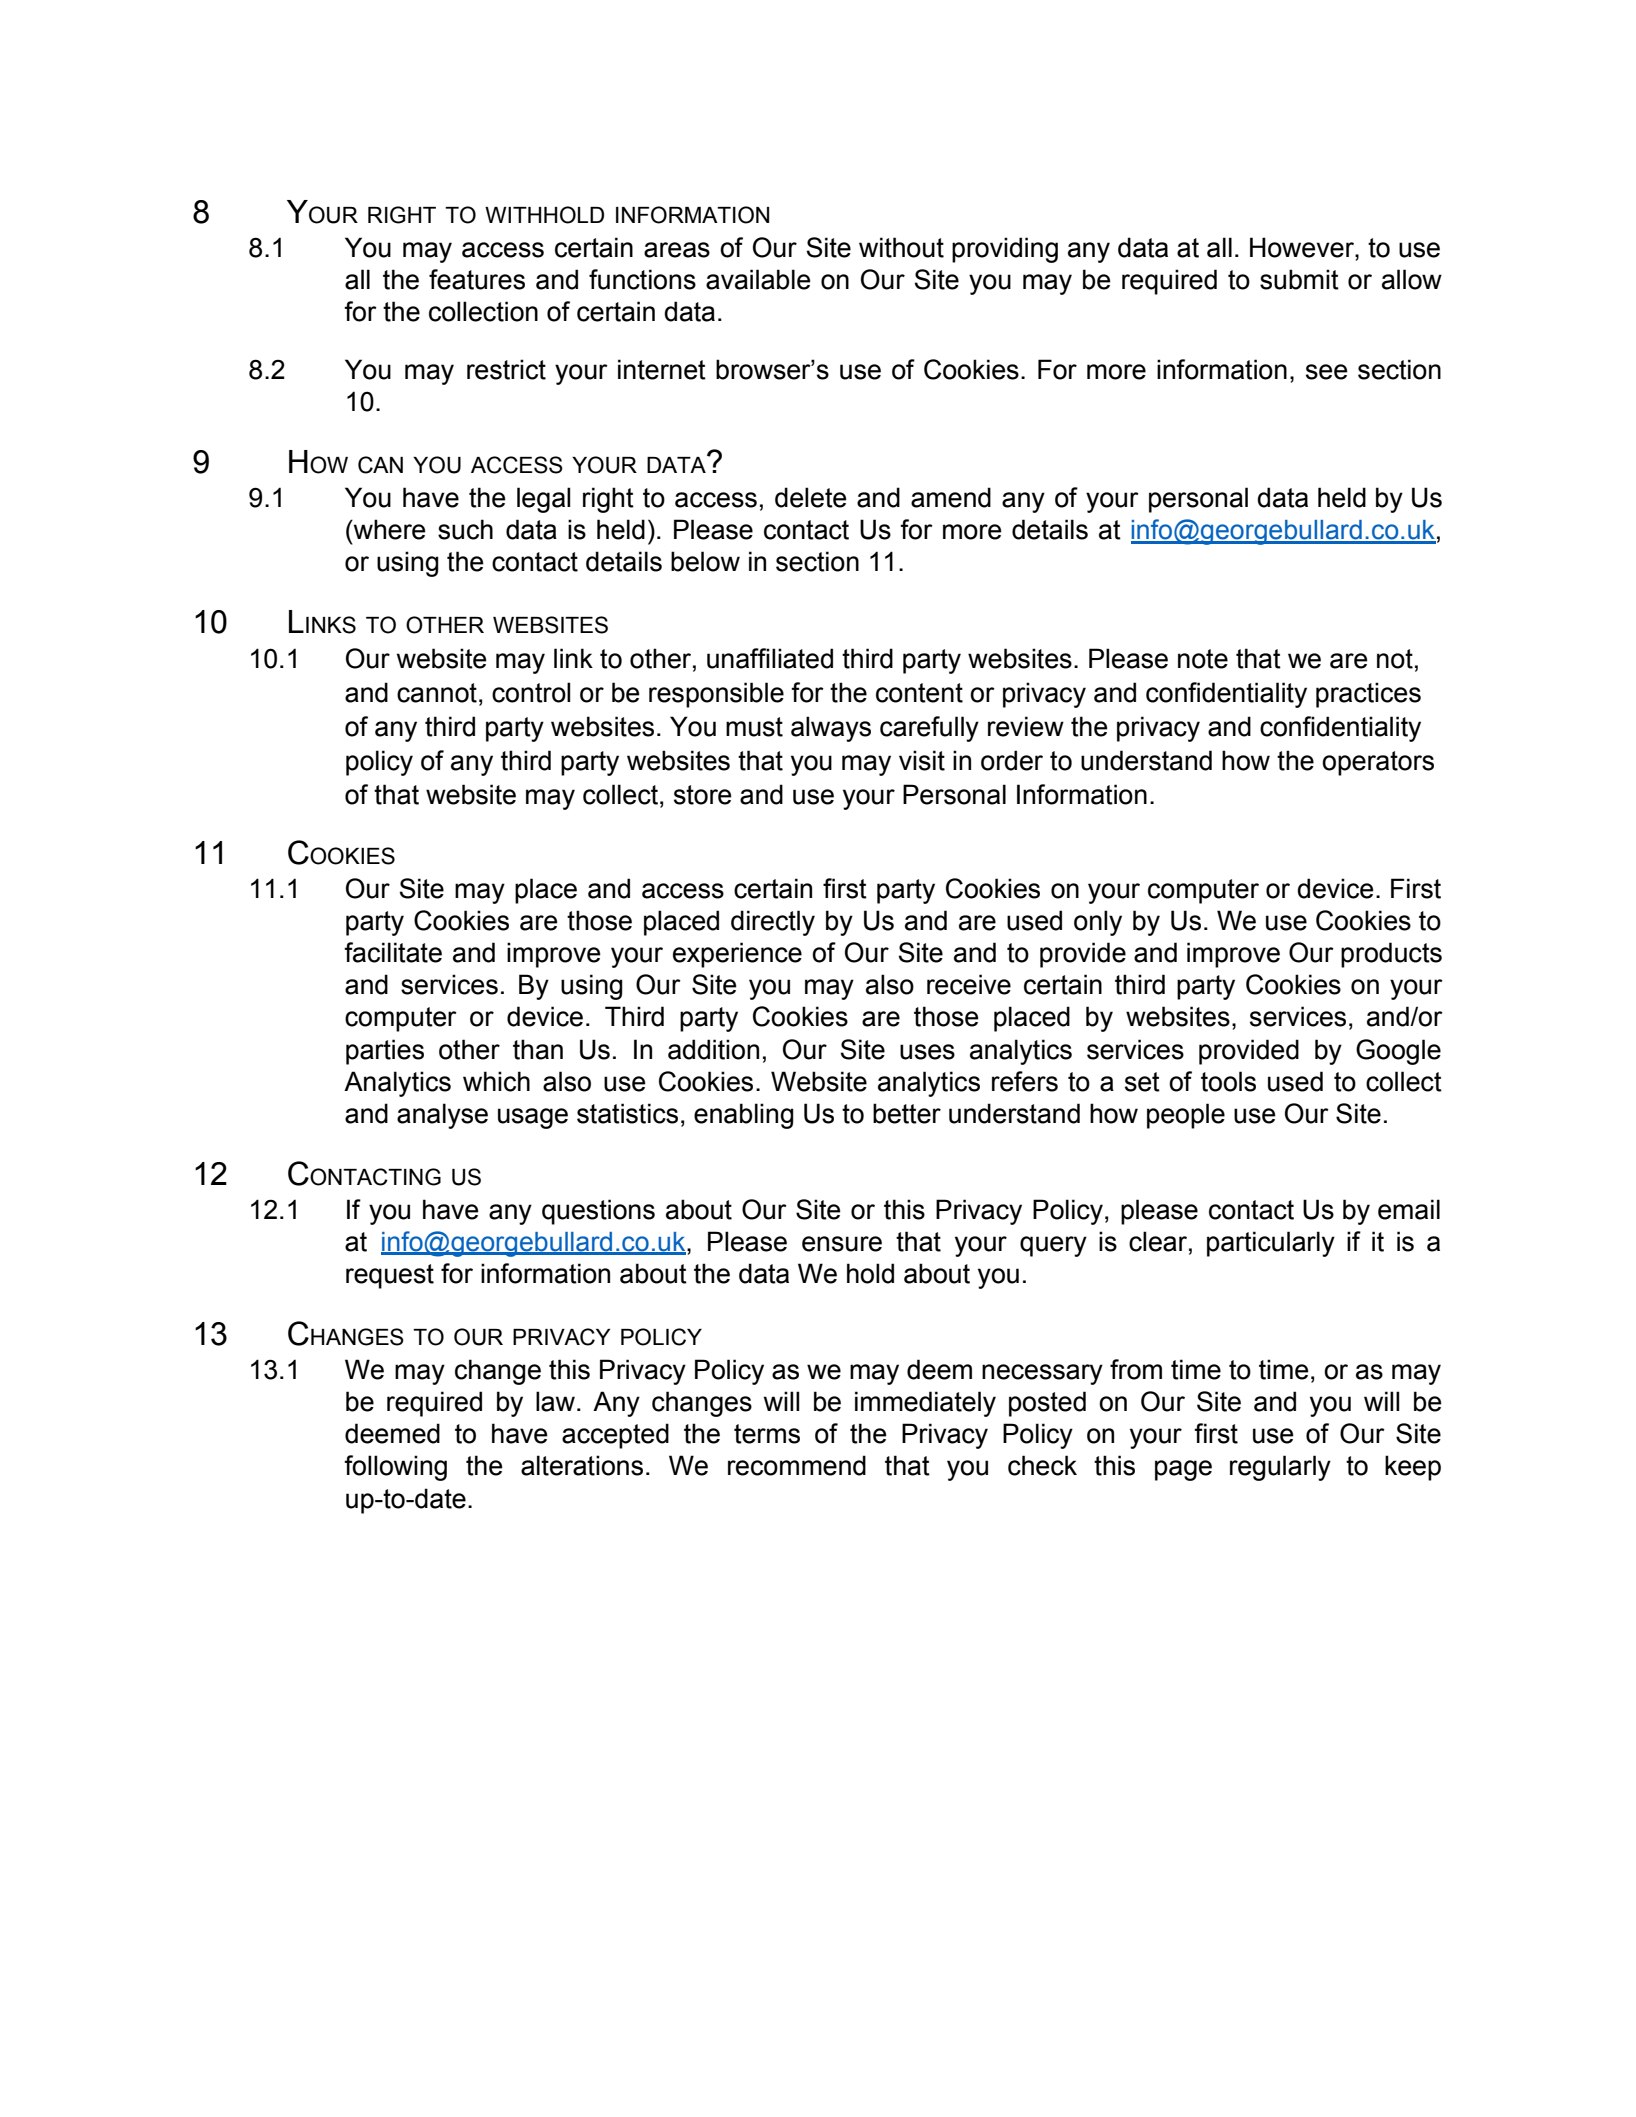 Image resolution: width=1636 pixels, height=2117 pixels. What do you see at coordinates (901, 247) in the screenshot?
I see `without` at bounding box center [901, 247].
